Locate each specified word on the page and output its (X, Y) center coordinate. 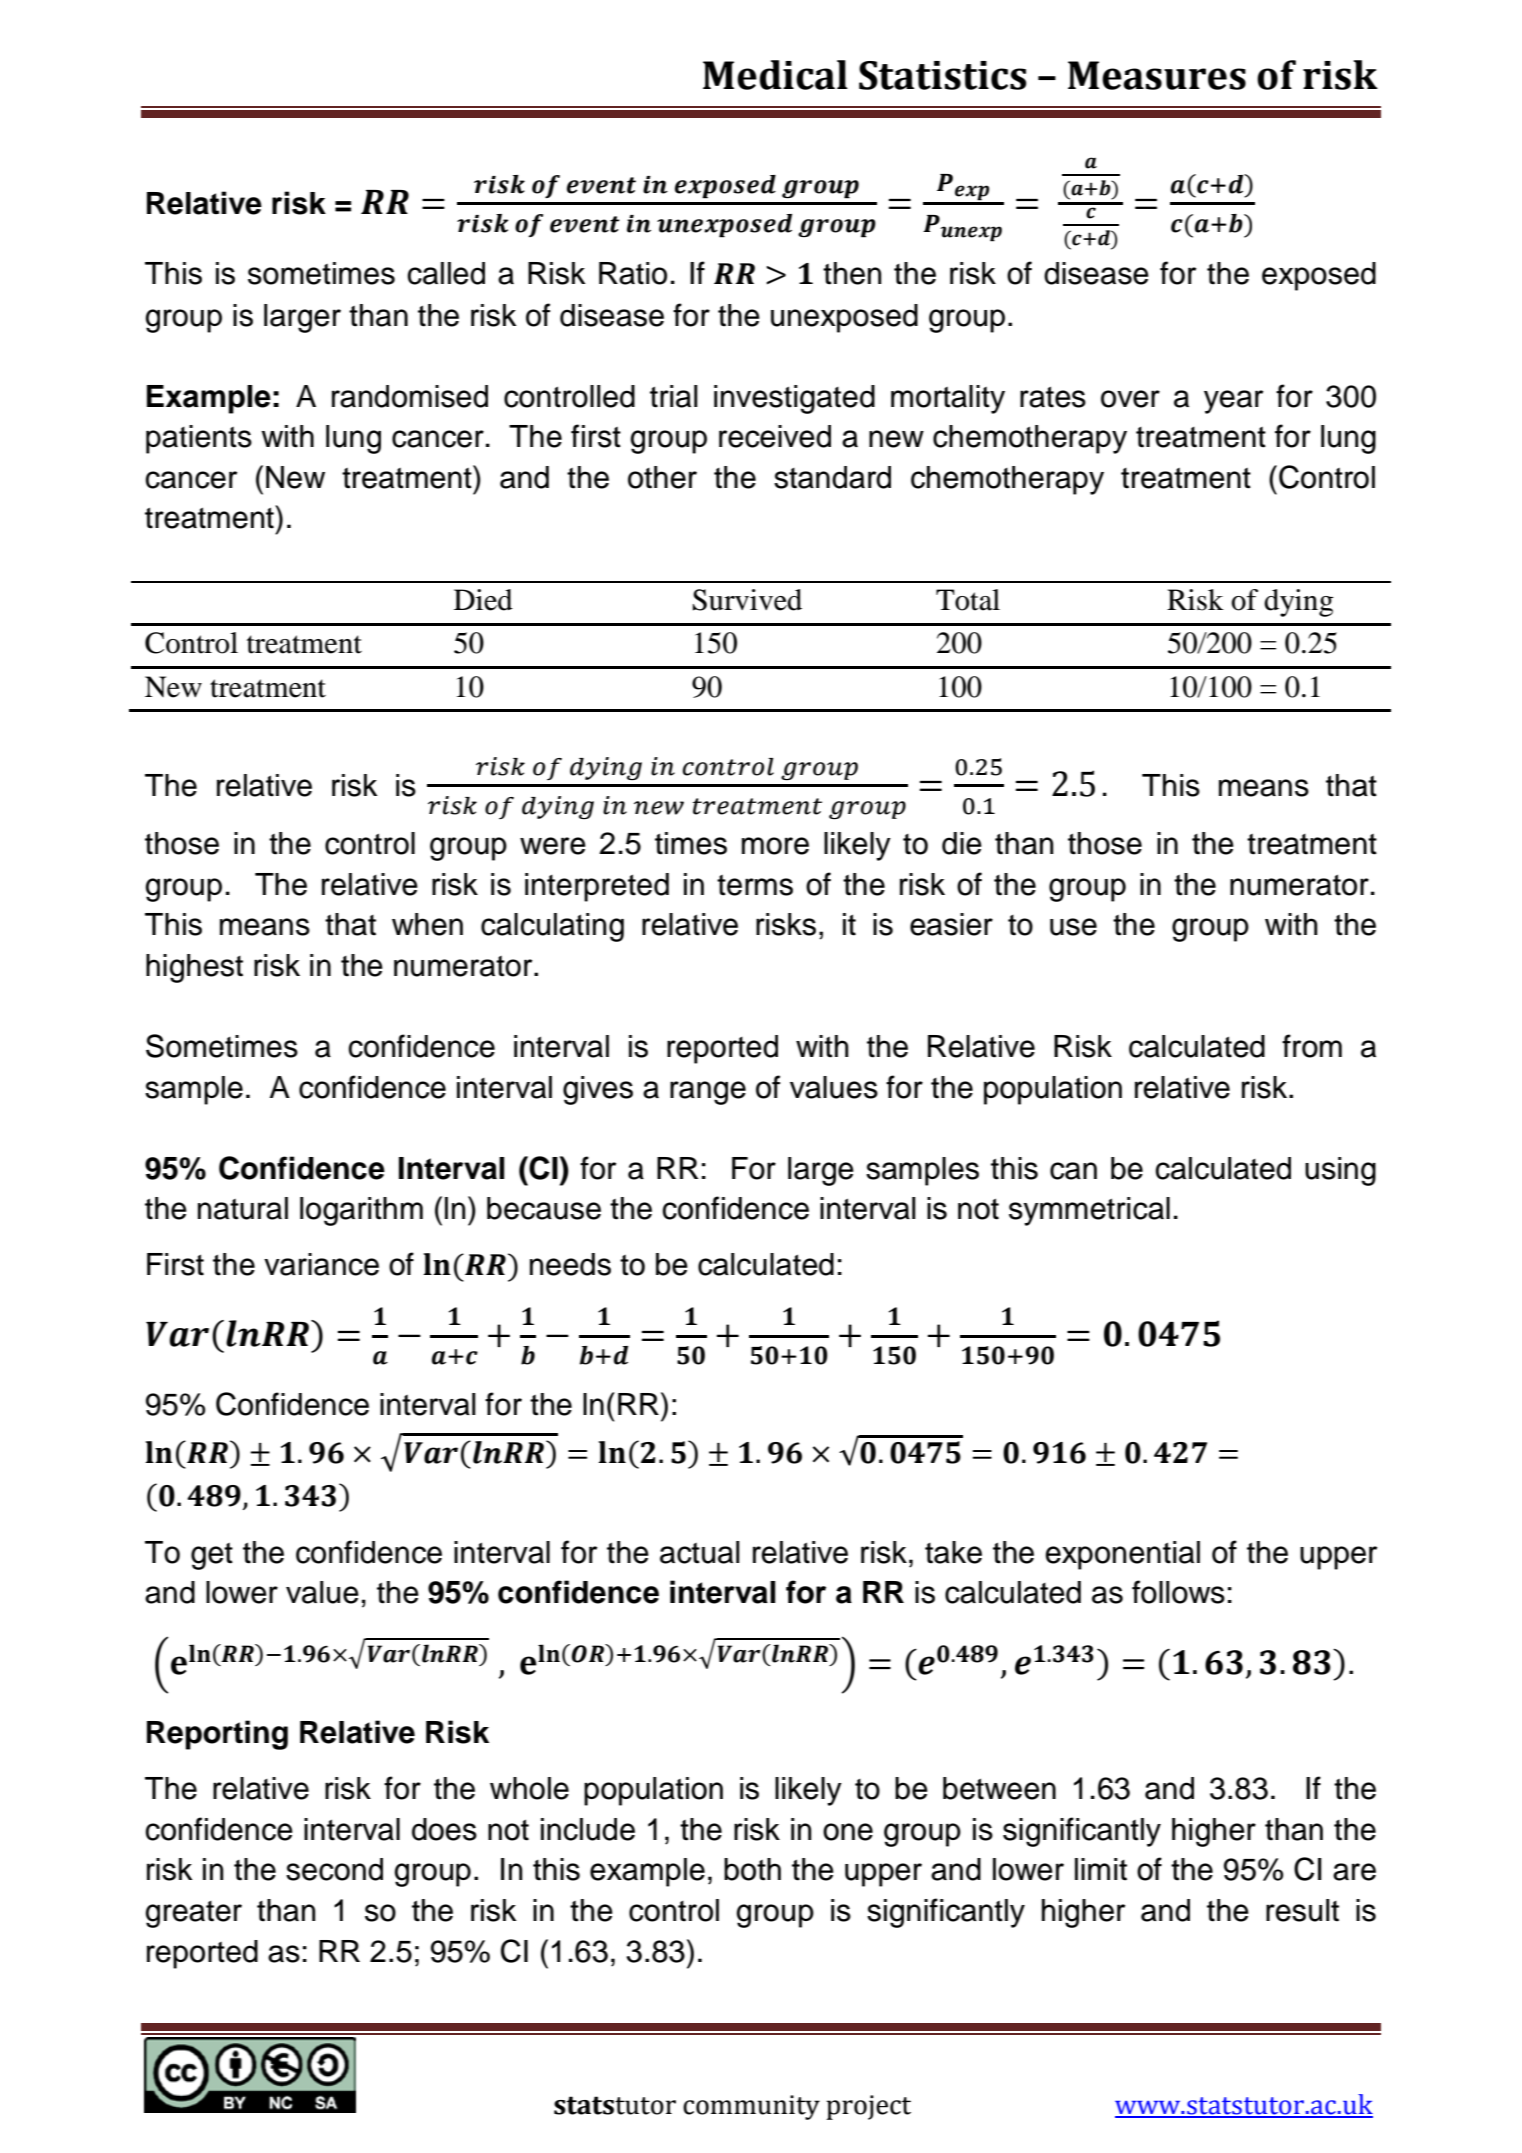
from (1312, 1046)
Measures (1157, 75)
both (752, 1869)
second (334, 1869)
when (427, 924)
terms (755, 885)
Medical (775, 75)
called (446, 273)
